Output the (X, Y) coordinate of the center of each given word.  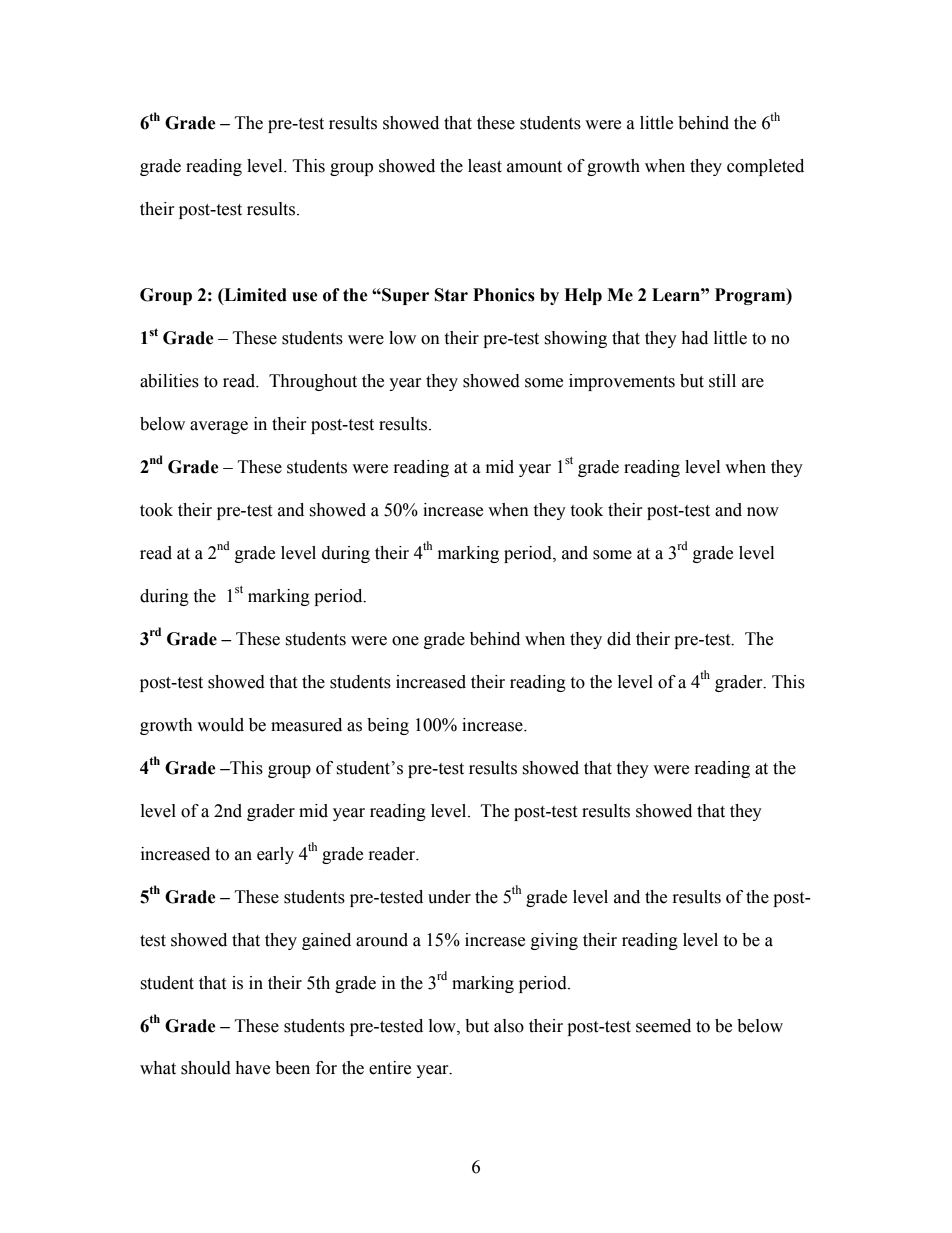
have (252, 1068)
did (619, 639)
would (220, 725)
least (485, 166)
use (305, 297)
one (405, 641)
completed (765, 167)
